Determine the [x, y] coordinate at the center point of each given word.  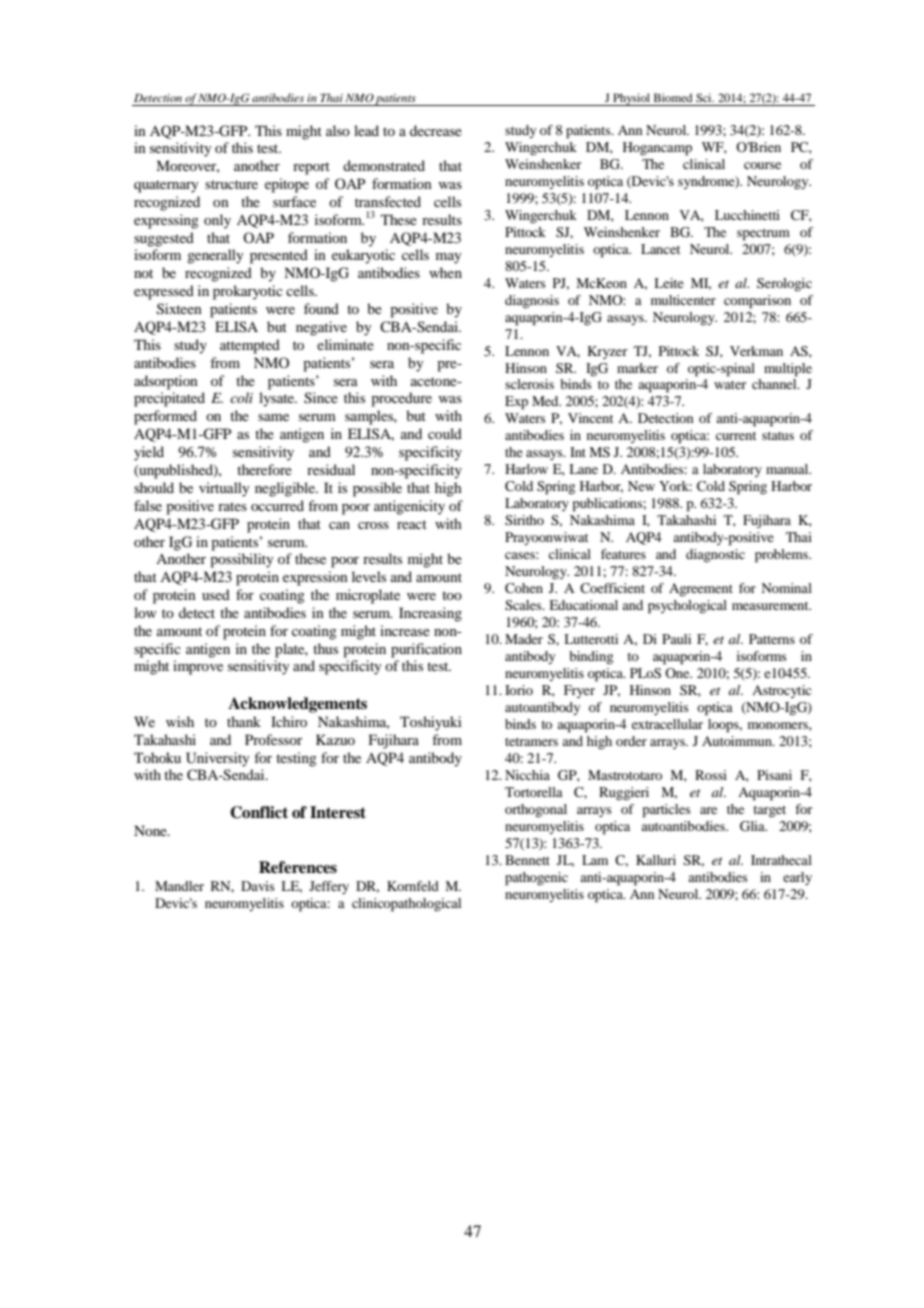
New [641, 486]
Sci [705, 97]
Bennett [527, 860]
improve [198, 667]
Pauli [676, 639]
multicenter [683, 300]
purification [426, 650]
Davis [258, 886]
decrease [436, 130]
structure [231, 184]
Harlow [526, 469]
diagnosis [532, 301]
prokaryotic [248, 292]
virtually [224, 489]
